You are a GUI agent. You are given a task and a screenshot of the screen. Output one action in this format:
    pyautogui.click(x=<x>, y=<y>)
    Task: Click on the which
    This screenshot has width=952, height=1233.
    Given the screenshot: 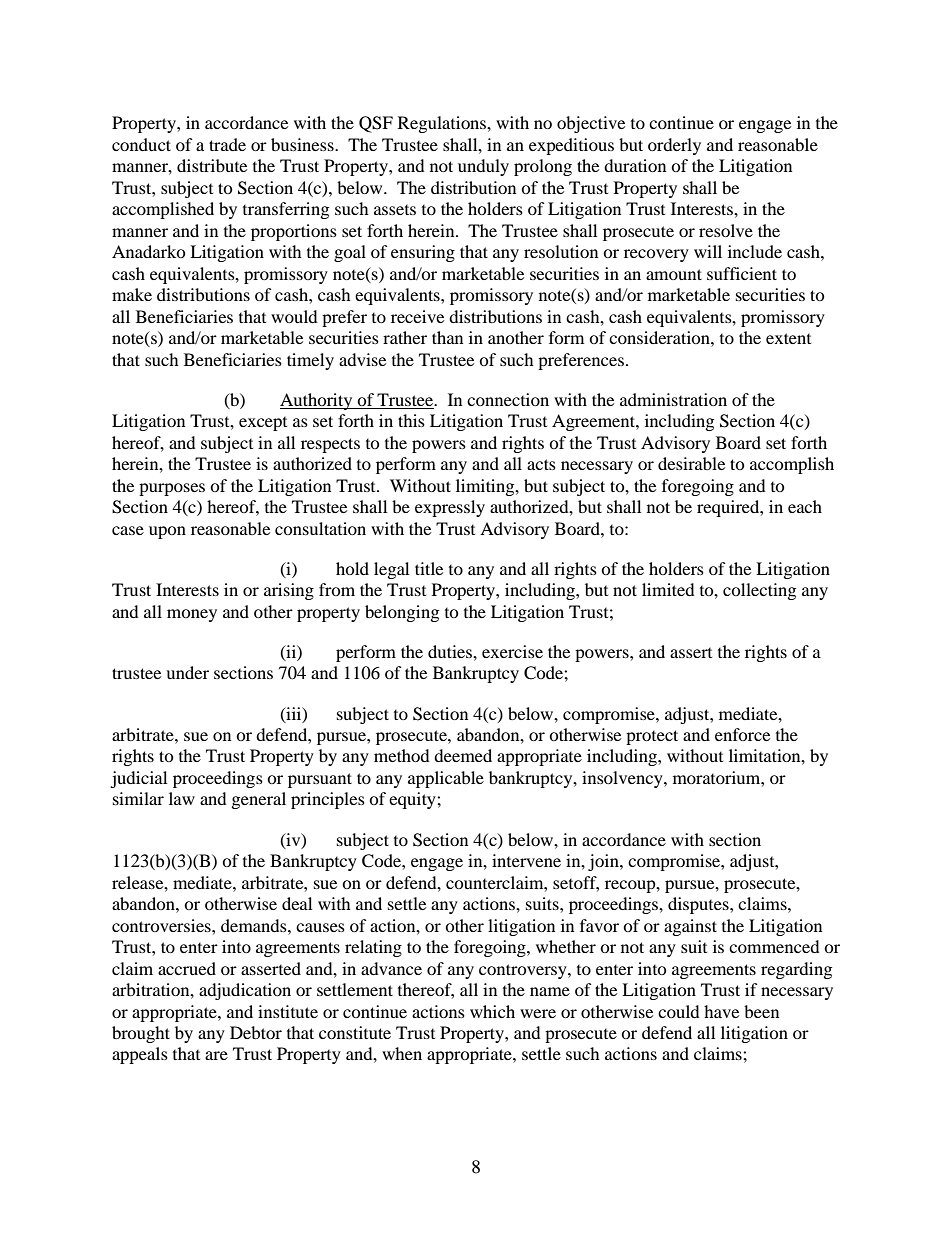 What is the action you would take?
    pyautogui.click(x=492, y=1011)
